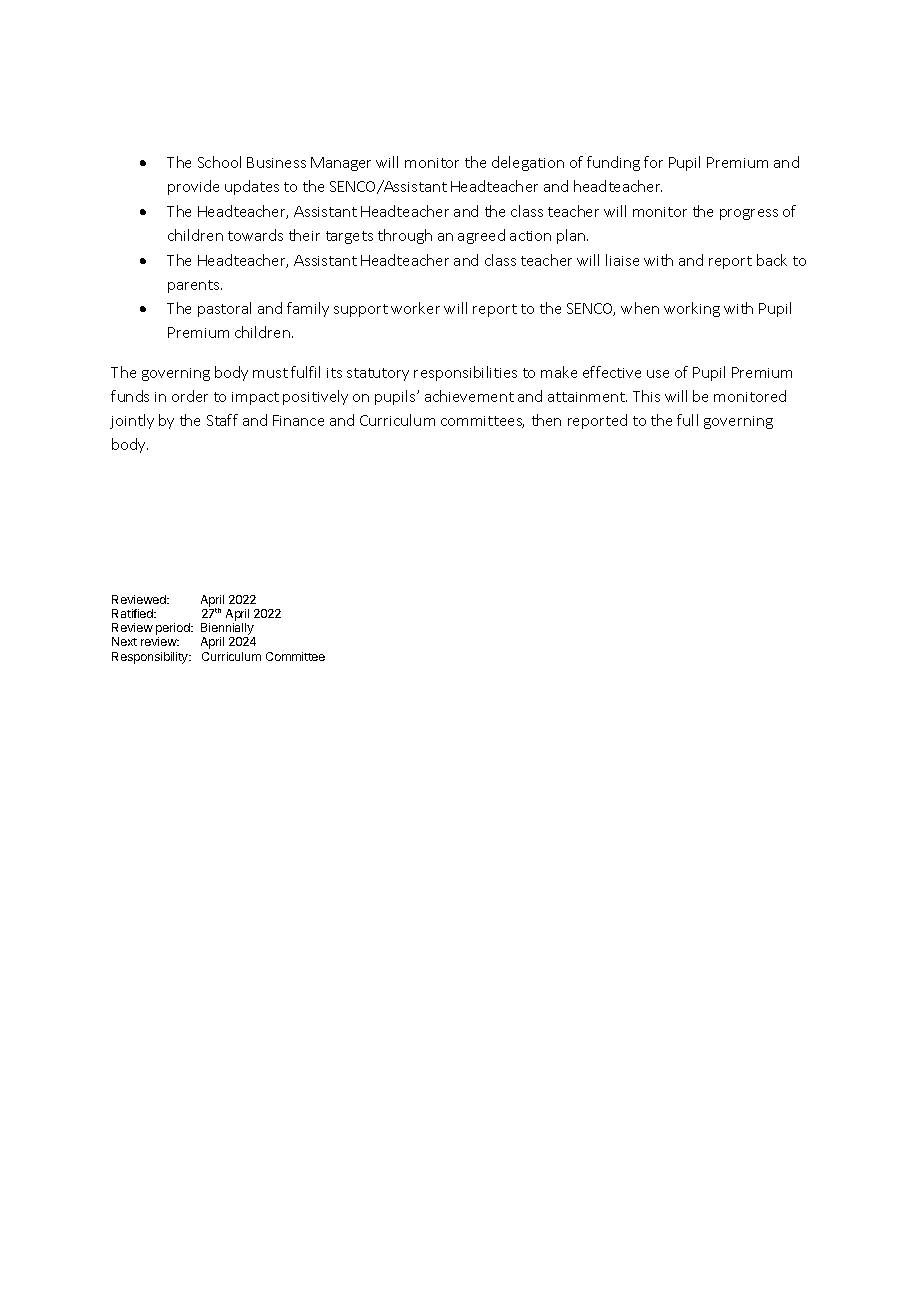 Image resolution: width=924 pixels, height=1307 pixels. I want to click on Ratified, so click(133, 613).
